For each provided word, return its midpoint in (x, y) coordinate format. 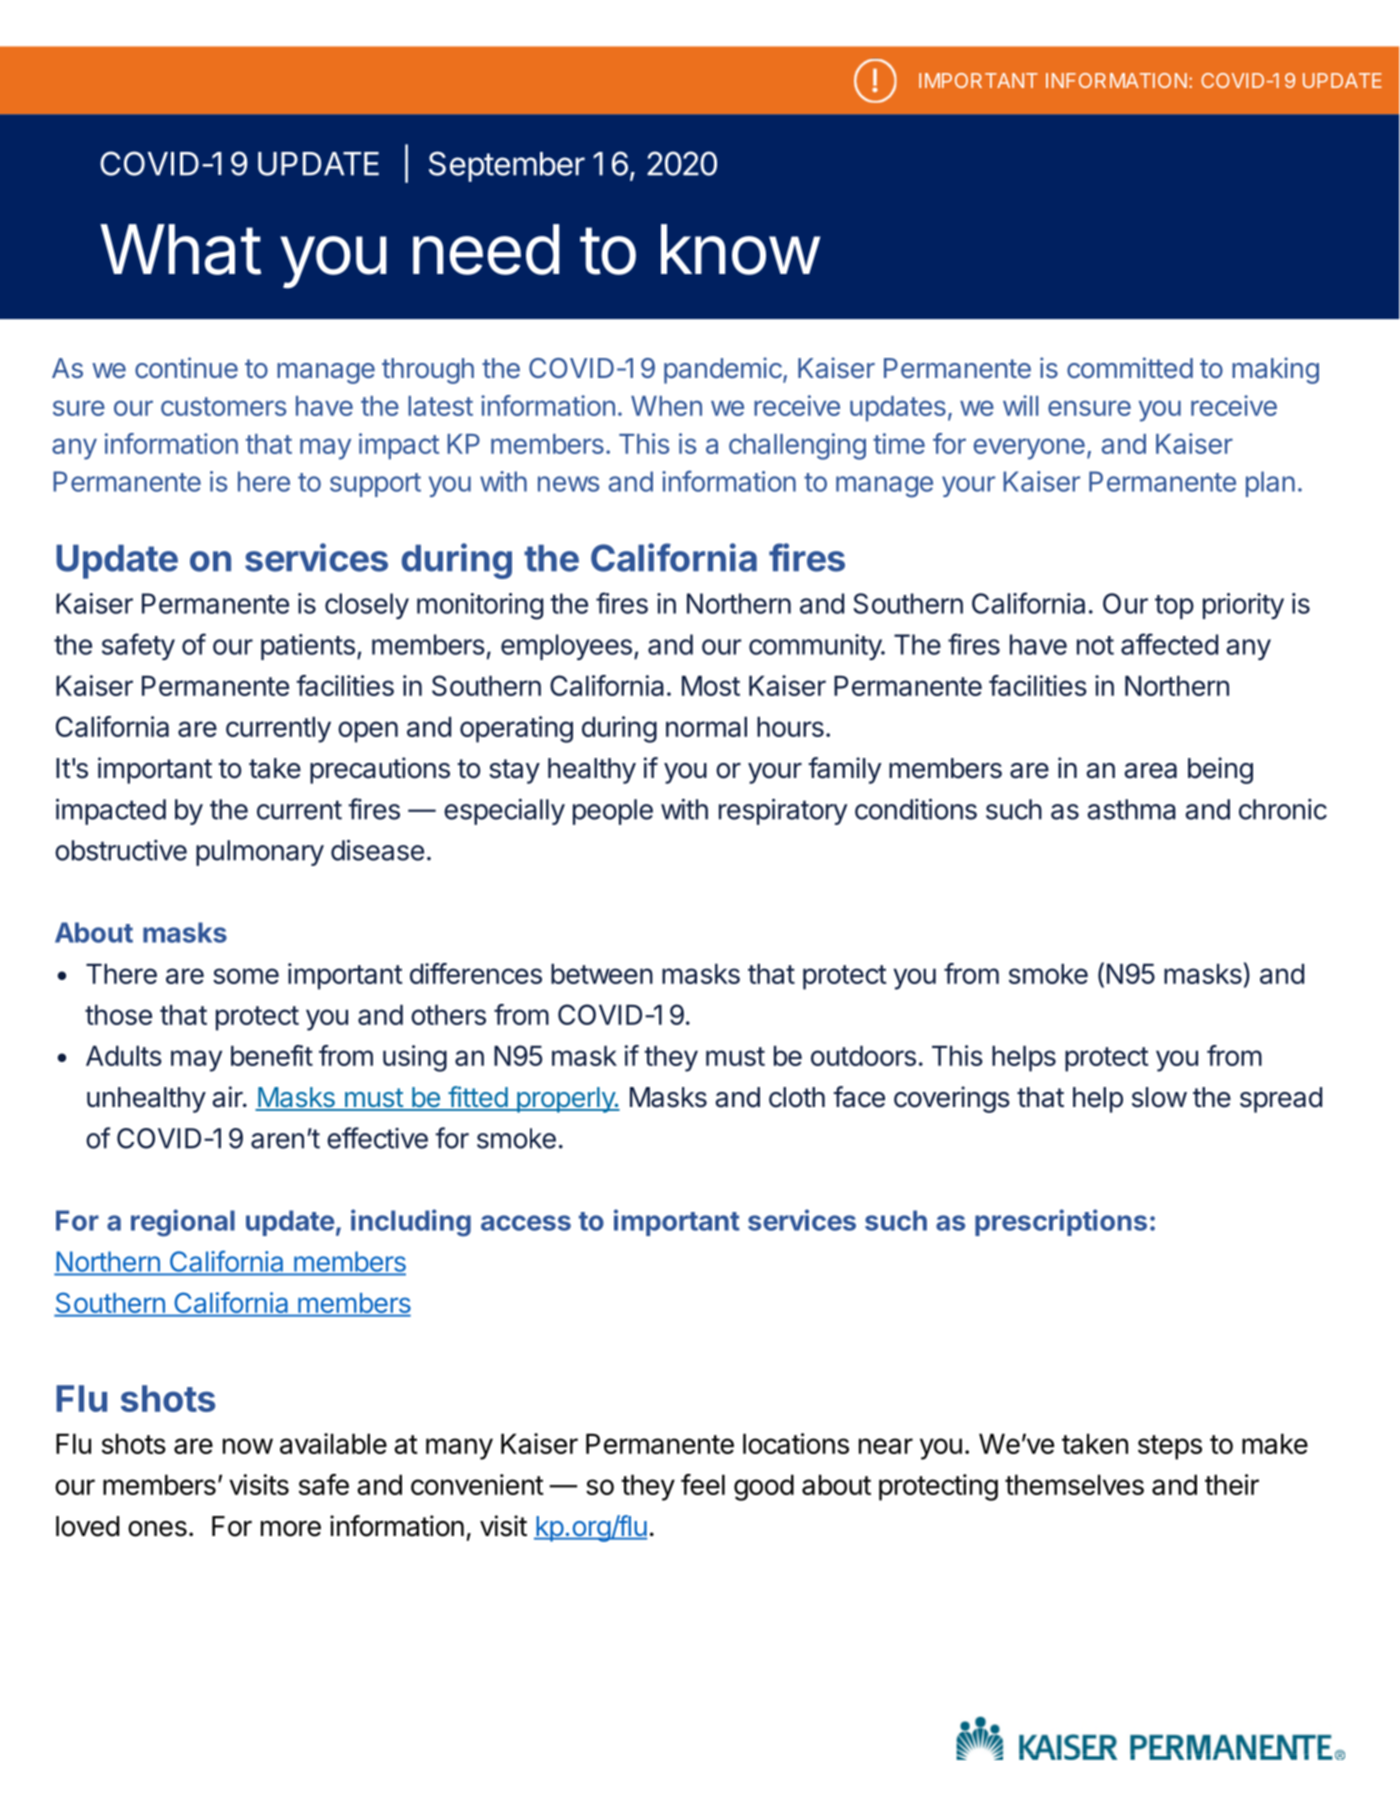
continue (186, 367)
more (291, 1528)
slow (1159, 1097)
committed (1130, 367)
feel (703, 1484)
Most (711, 686)
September (507, 166)
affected (1169, 644)
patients (308, 647)
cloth (797, 1097)
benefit (272, 1055)
